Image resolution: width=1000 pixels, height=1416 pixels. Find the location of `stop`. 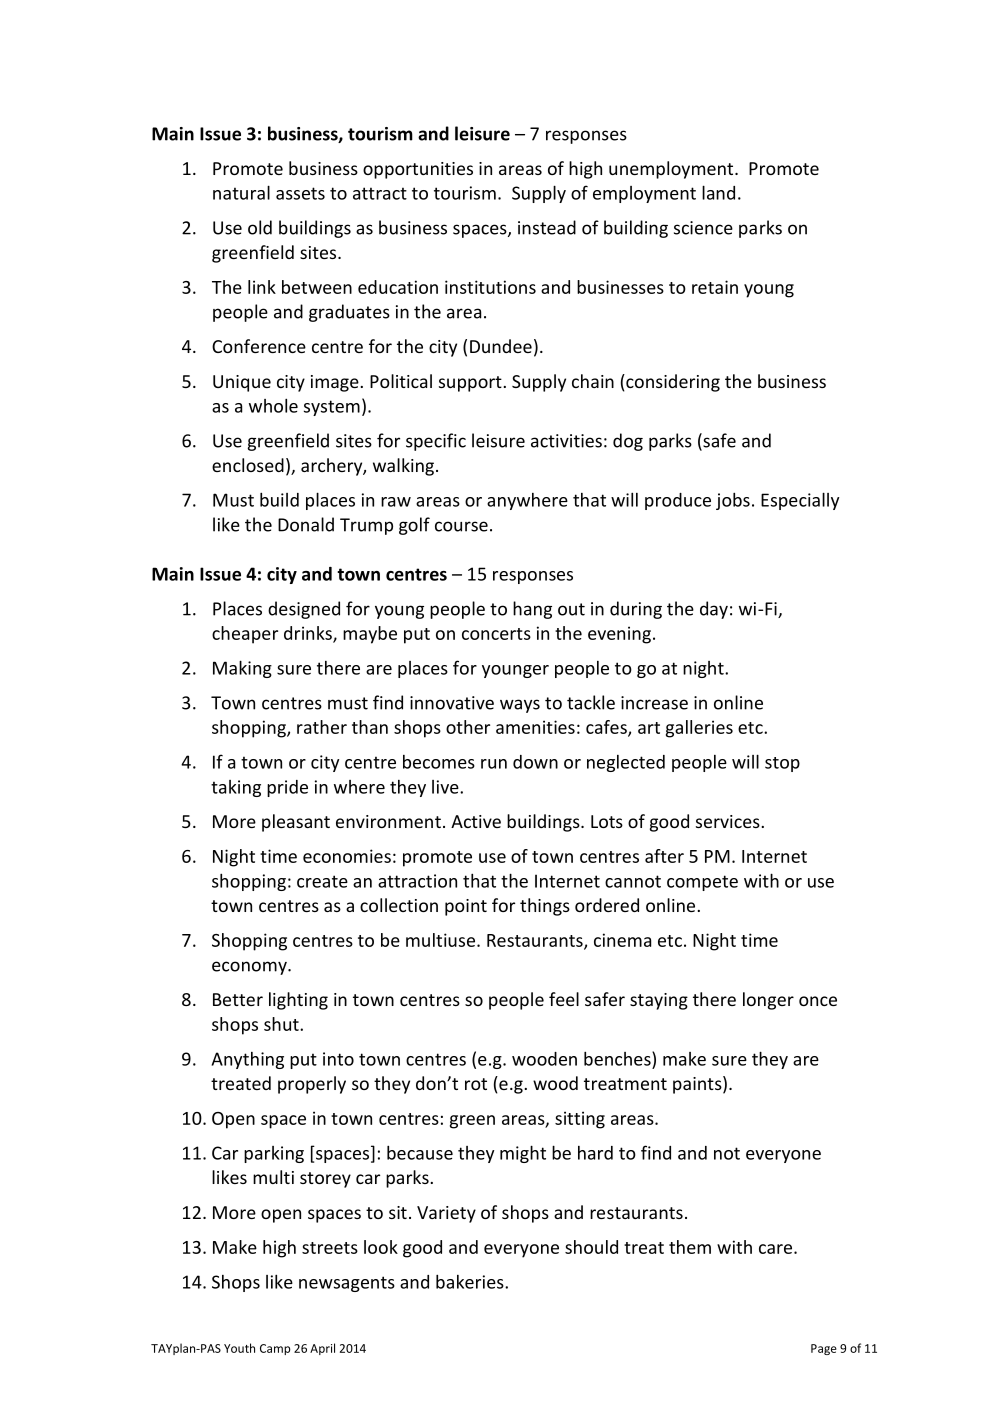

stop is located at coordinates (782, 764).
